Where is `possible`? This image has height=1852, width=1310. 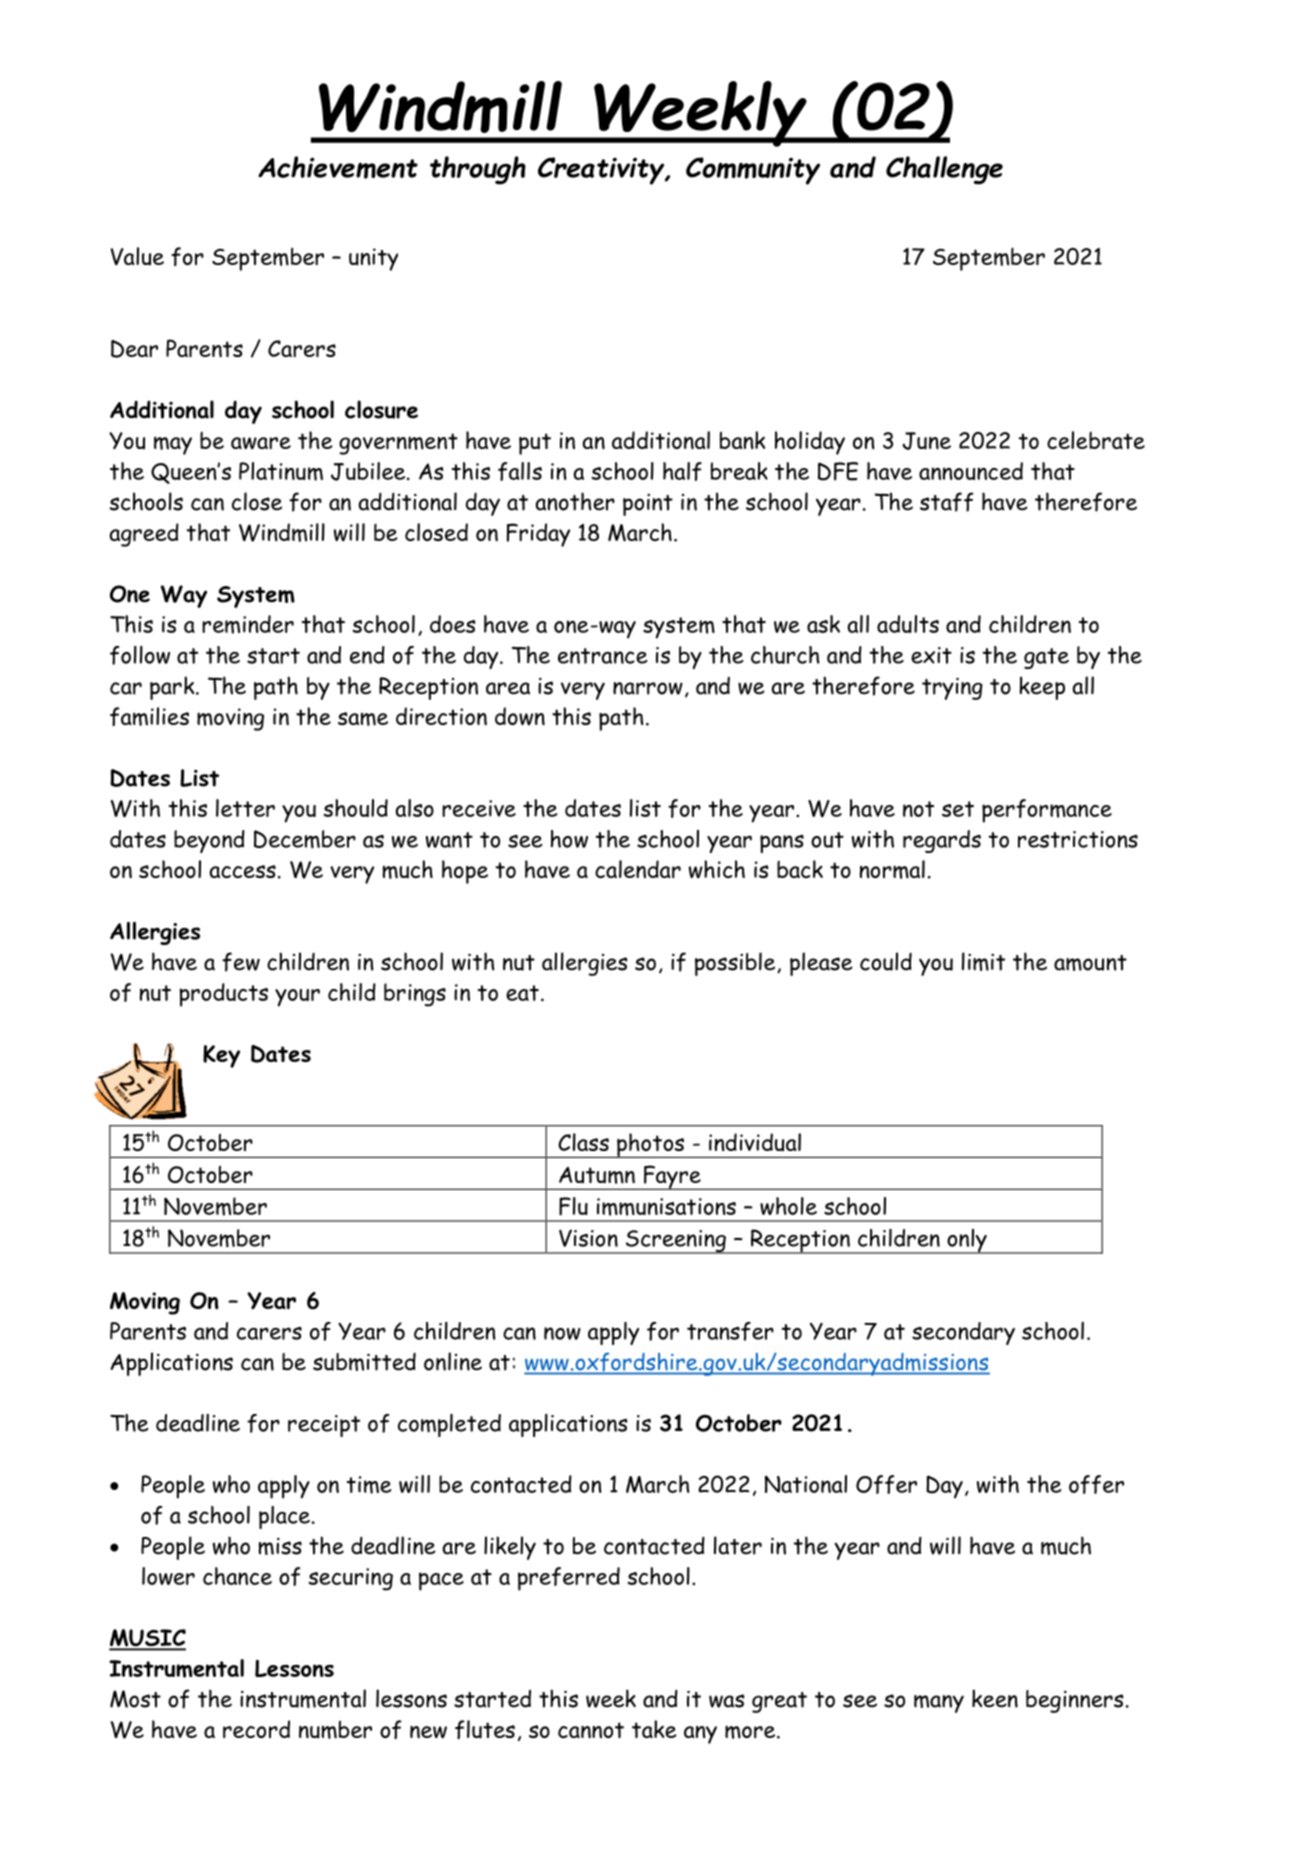
possible is located at coordinates (736, 964).
